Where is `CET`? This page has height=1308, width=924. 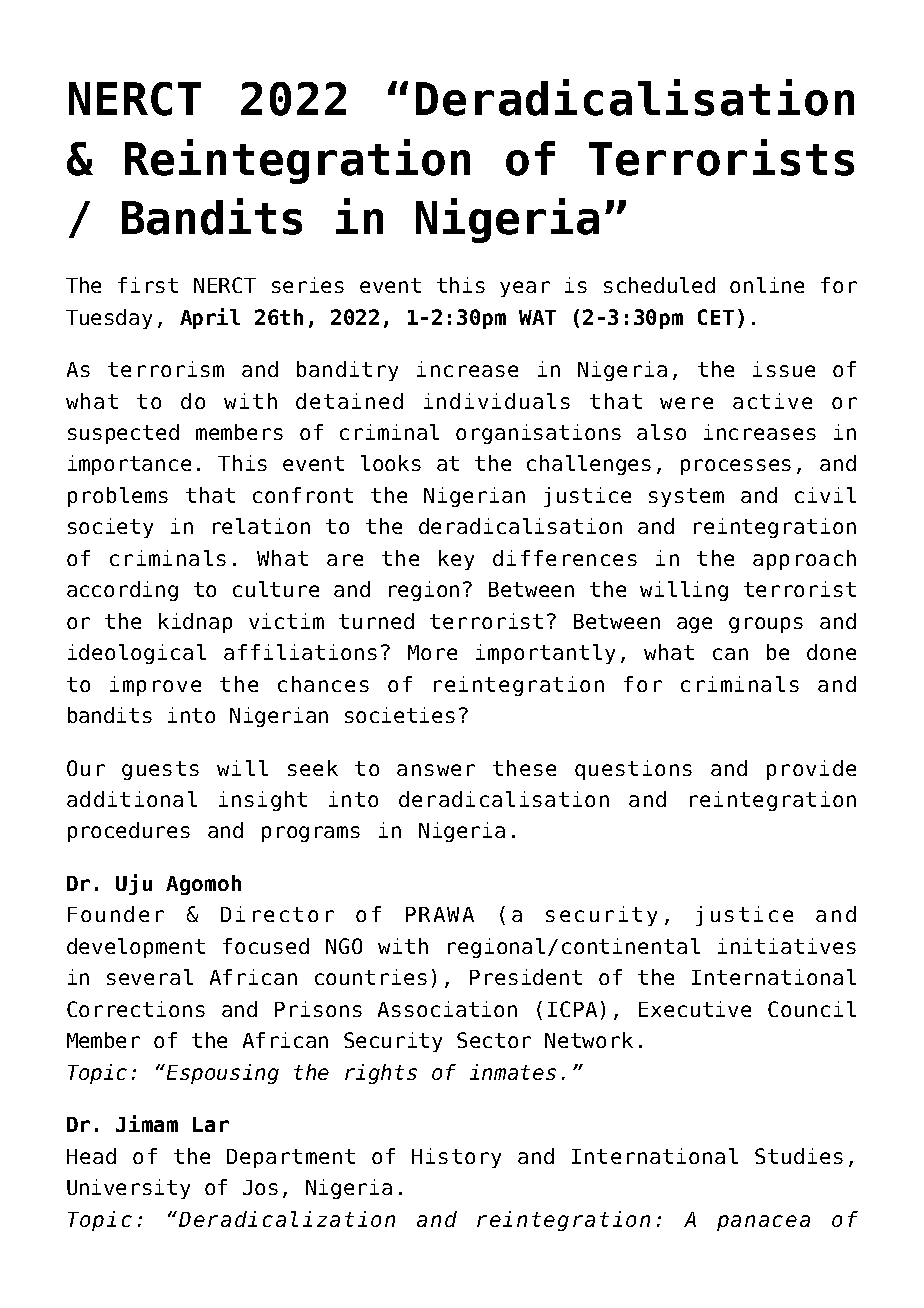
CET is located at coordinates (716, 317).
